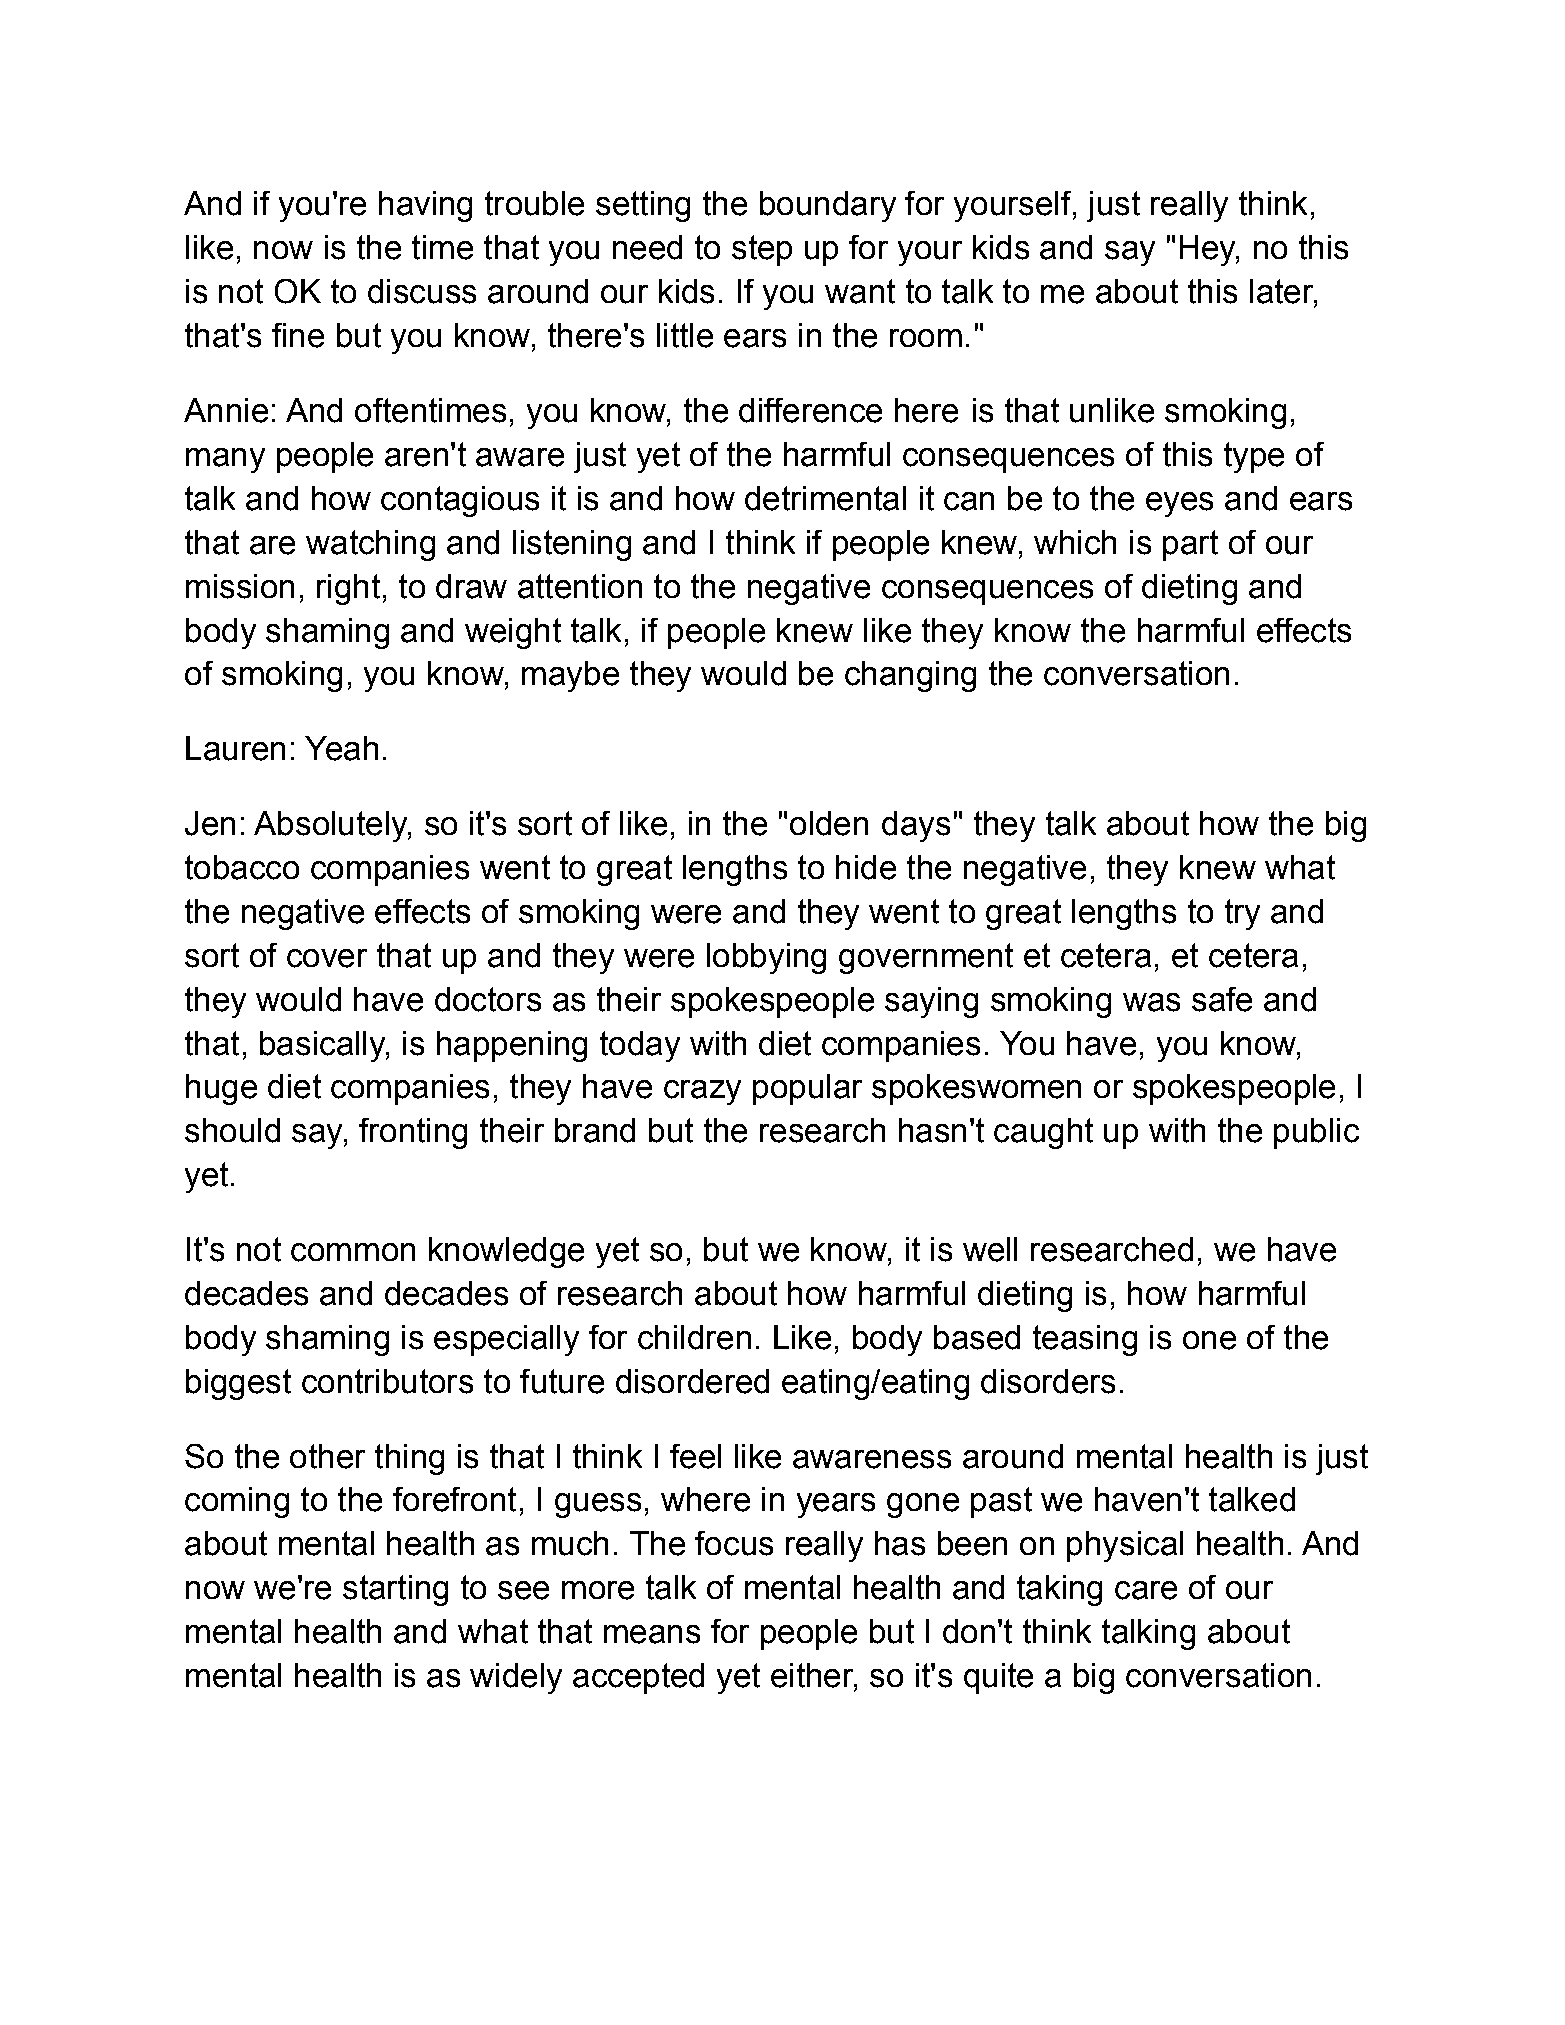 The height and width of the image is (2025, 1565). Describe the element at coordinates (762, 250) in the image. I see `step` at that location.
